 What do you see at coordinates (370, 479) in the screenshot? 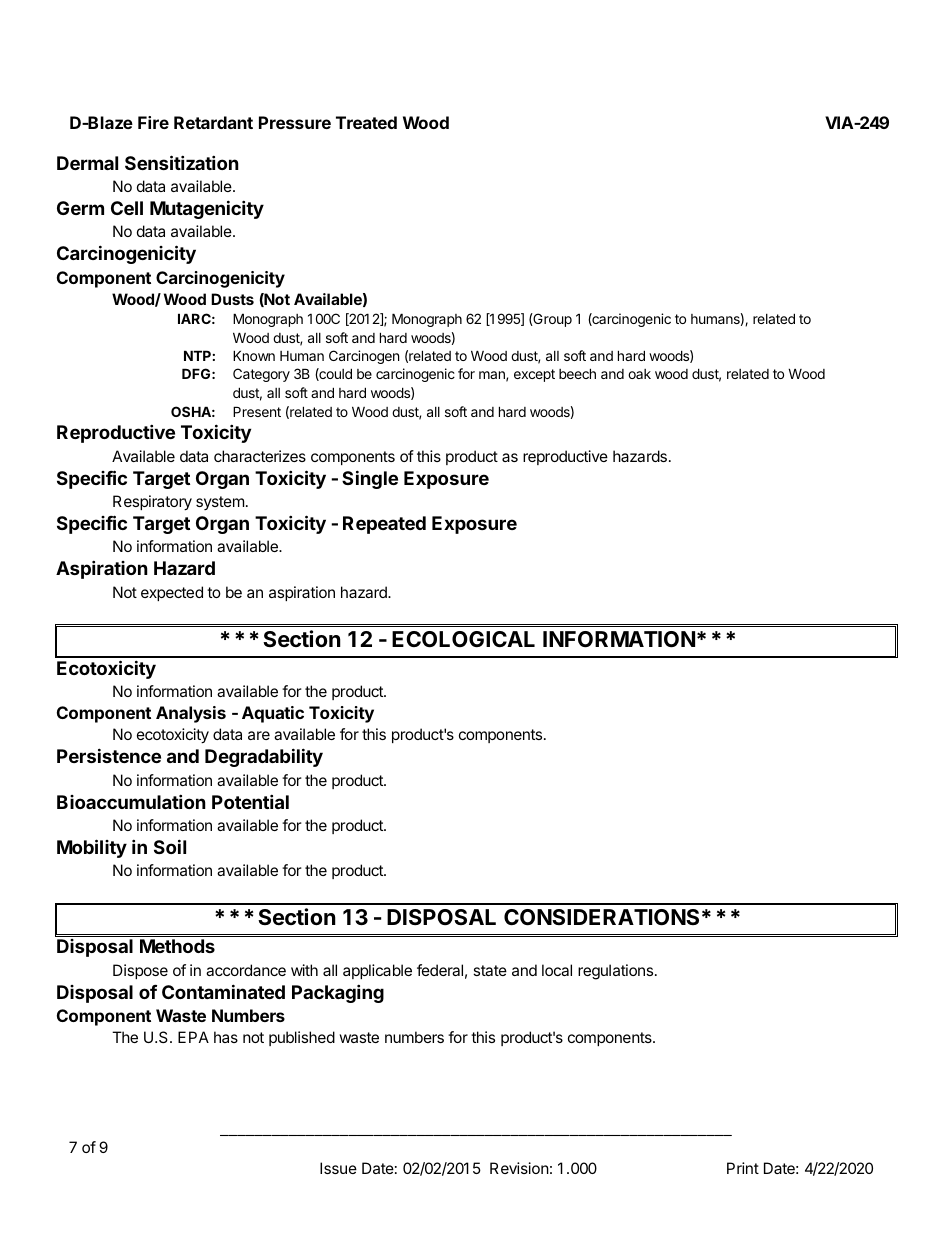
I see `Single` at bounding box center [370, 479].
